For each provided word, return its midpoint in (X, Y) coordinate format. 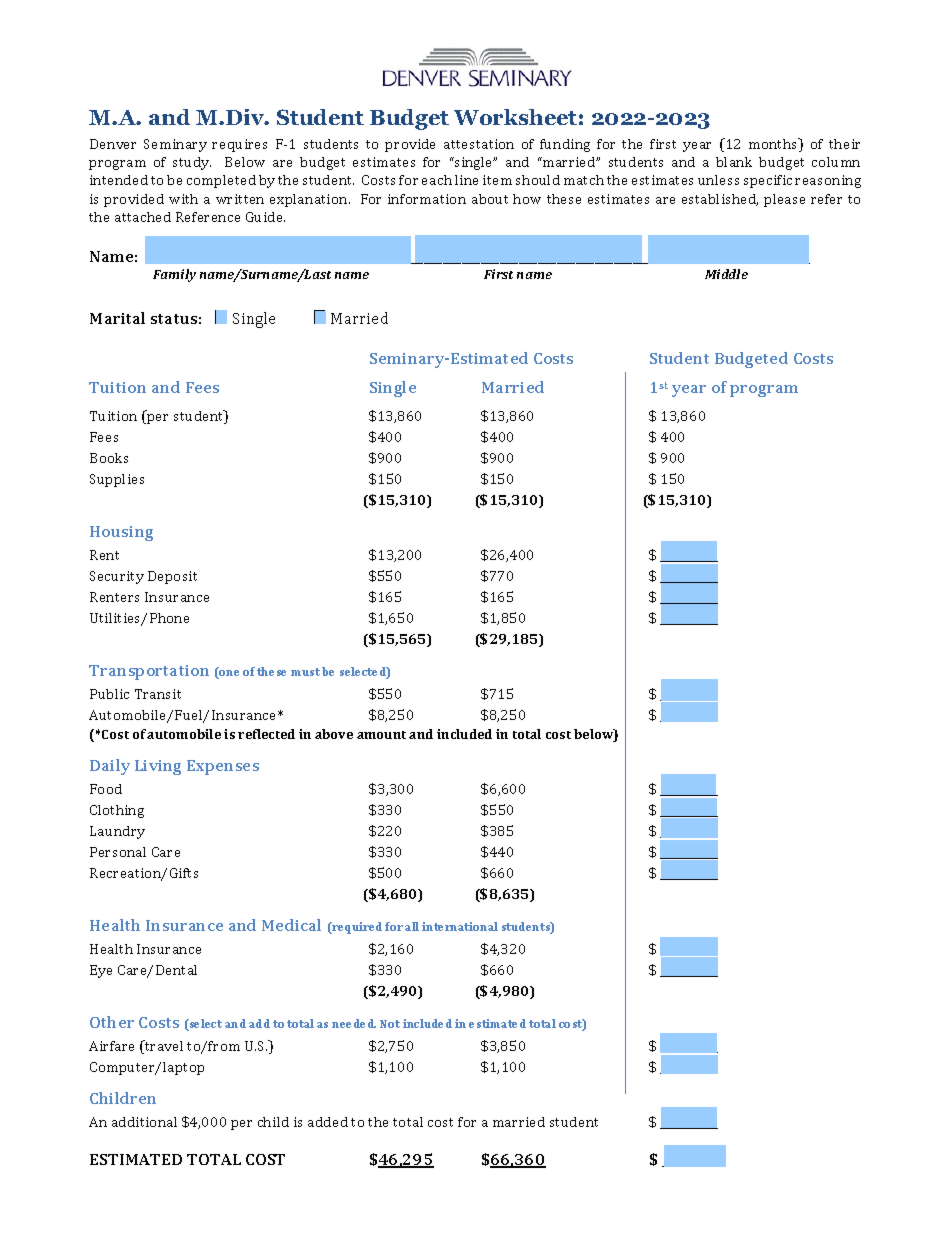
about (490, 199)
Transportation (149, 672)
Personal (118, 852)
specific (768, 181)
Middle (726, 274)
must (305, 672)
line (466, 180)
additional (144, 1122)
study (192, 163)
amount (381, 735)
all (412, 926)
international (460, 926)
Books (109, 458)
